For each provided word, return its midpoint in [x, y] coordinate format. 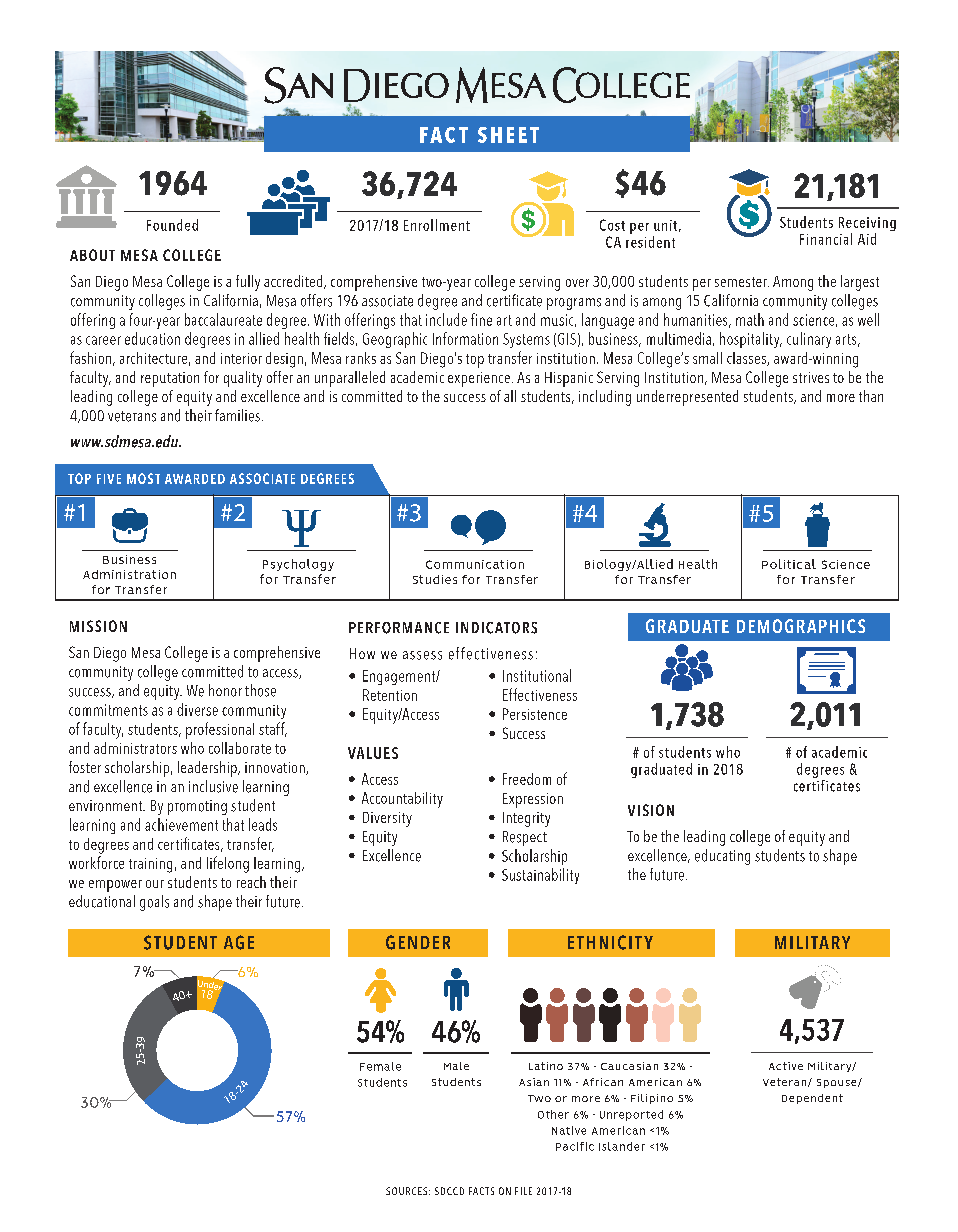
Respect [525, 838]
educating [722, 857]
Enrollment [437, 225]
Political [789, 564]
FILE [523, 1191]
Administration [129, 574]
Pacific [575, 1146]
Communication [475, 564]
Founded [172, 225]
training [150, 865]
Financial [826, 239]
